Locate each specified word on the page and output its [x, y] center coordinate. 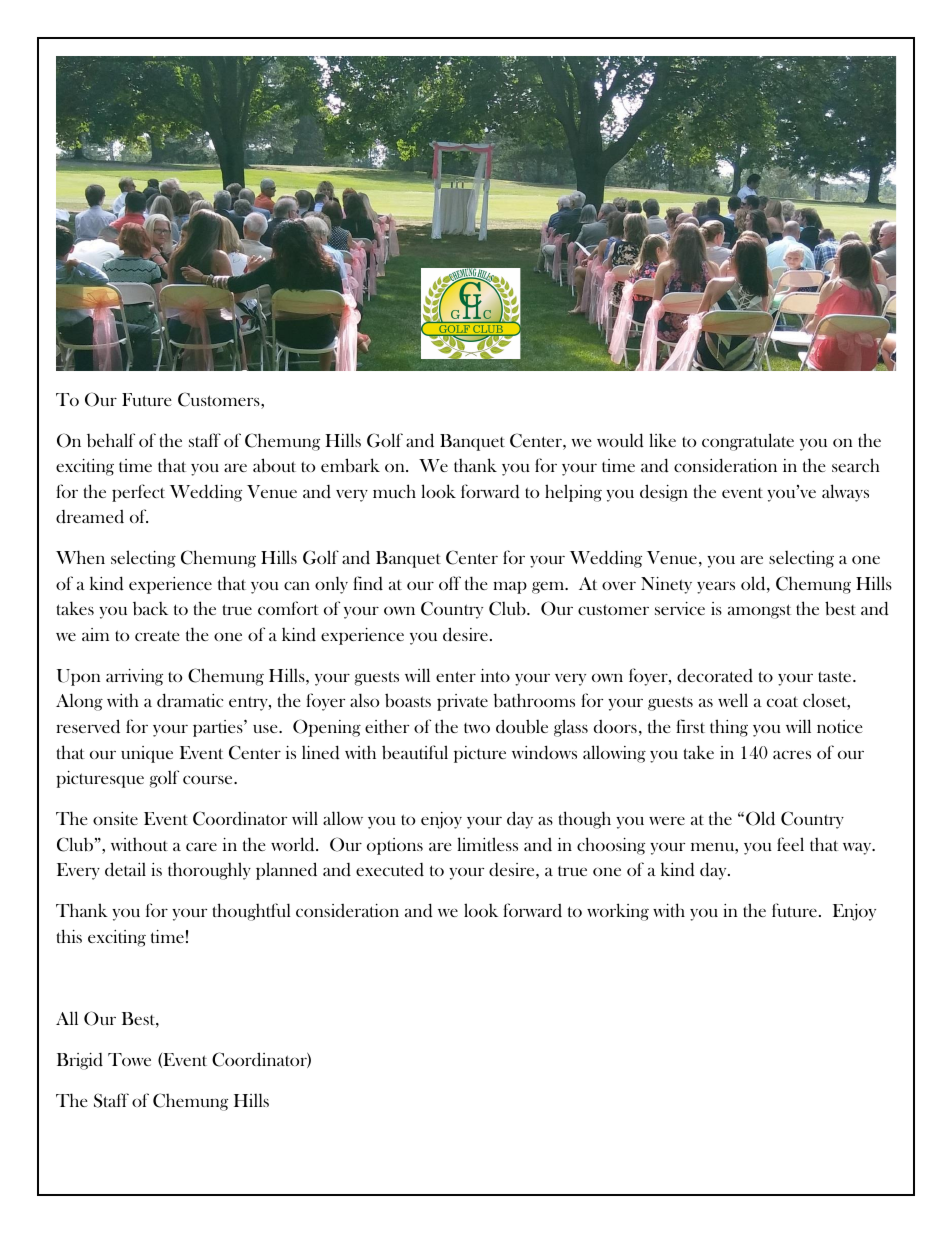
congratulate [748, 442]
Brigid [80, 1061]
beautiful [415, 752]
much [394, 491]
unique [147, 754]
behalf [111, 440]
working [618, 912]
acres [792, 755]
